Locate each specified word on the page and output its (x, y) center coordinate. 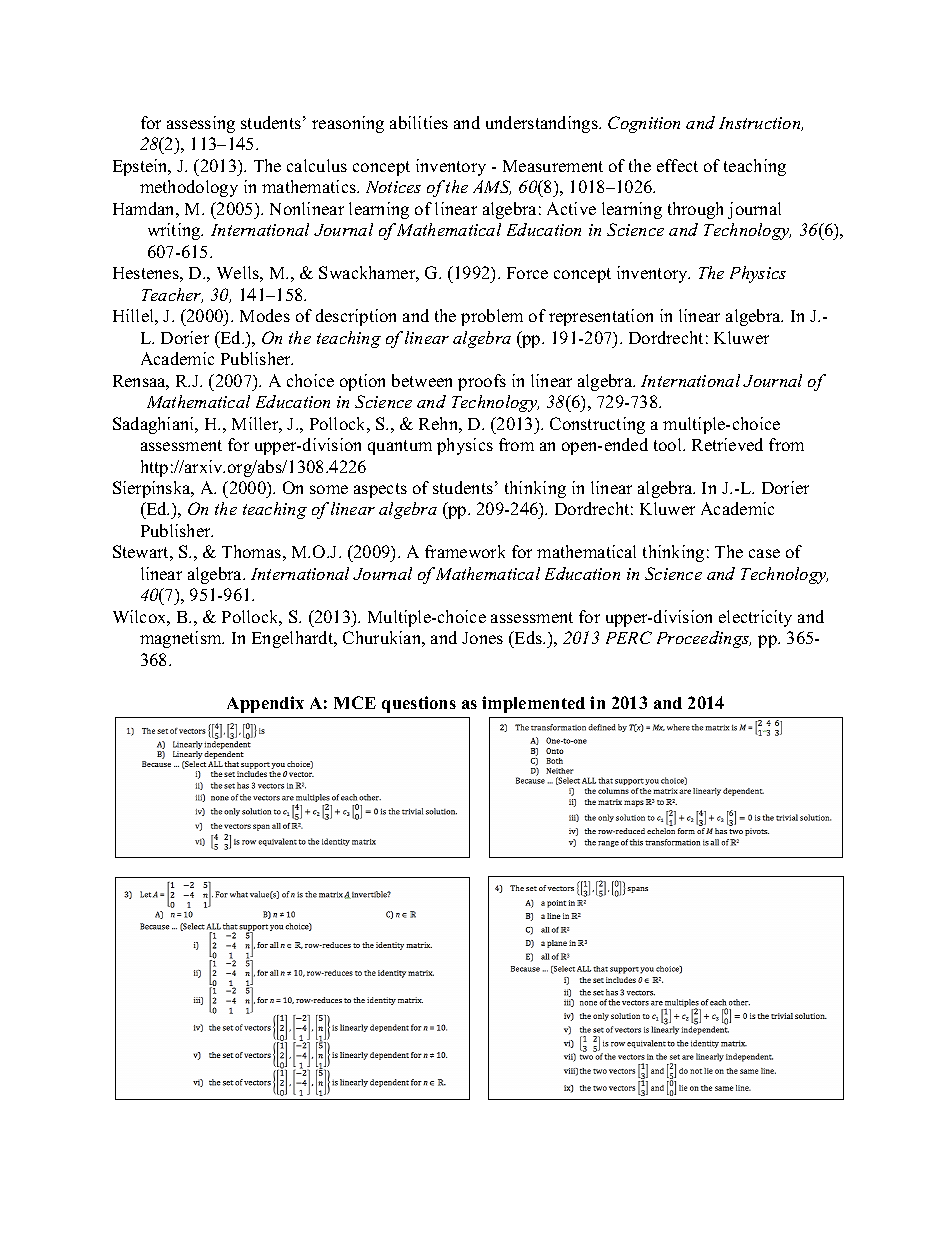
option (362, 382)
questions (419, 704)
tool (669, 444)
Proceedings (704, 639)
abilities (419, 122)
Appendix (265, 704)
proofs (482, 382)
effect (677, 165)
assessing (201, 124)
